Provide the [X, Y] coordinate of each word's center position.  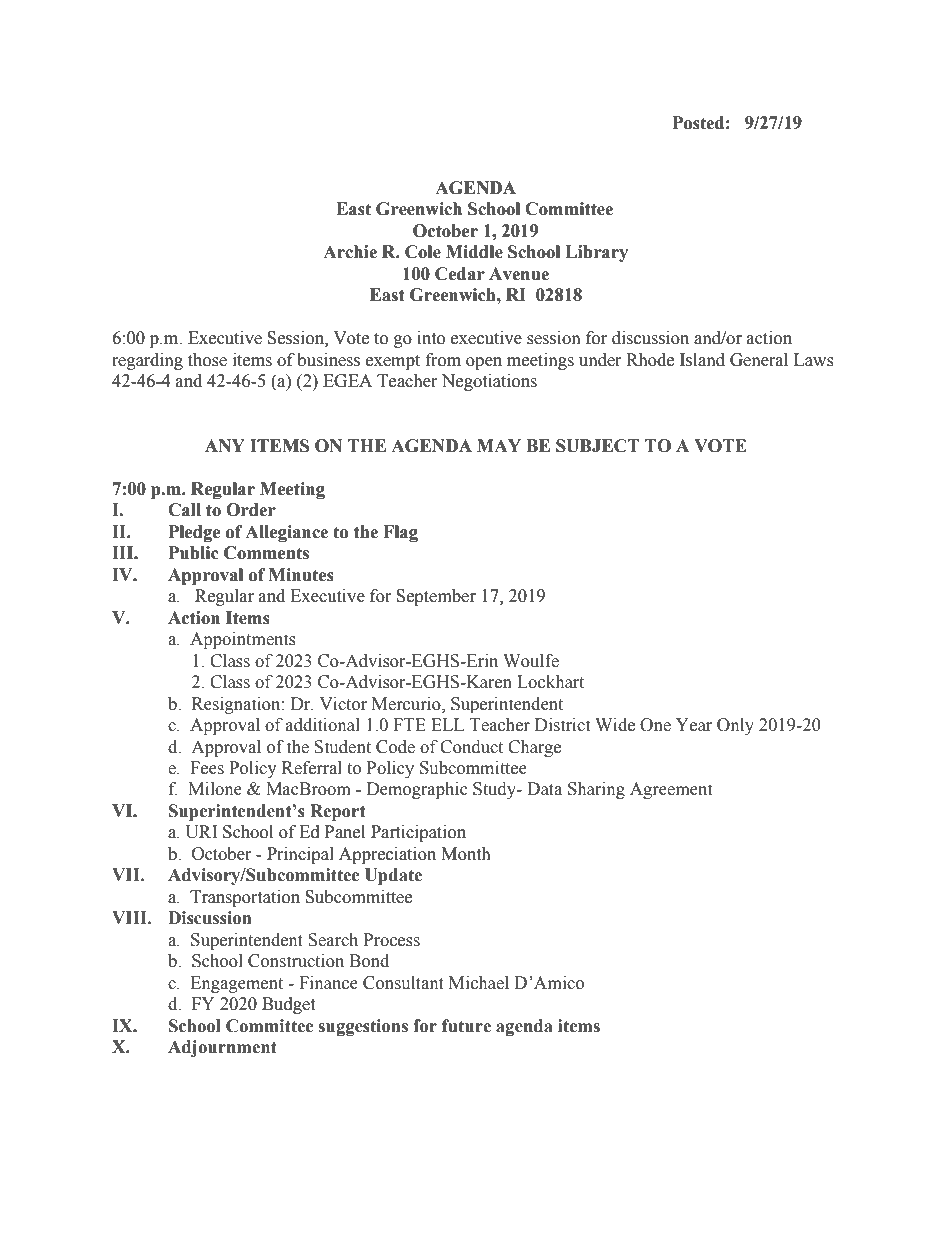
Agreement [671, 790]
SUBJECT [598, 446]
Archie [350, 252]
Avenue [519, 274]
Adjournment [222, 1048]
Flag [400, 533]
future [466, 1026]
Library [596, 253]
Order [251, 510]
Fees [207, 768]
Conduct [471, 747]
